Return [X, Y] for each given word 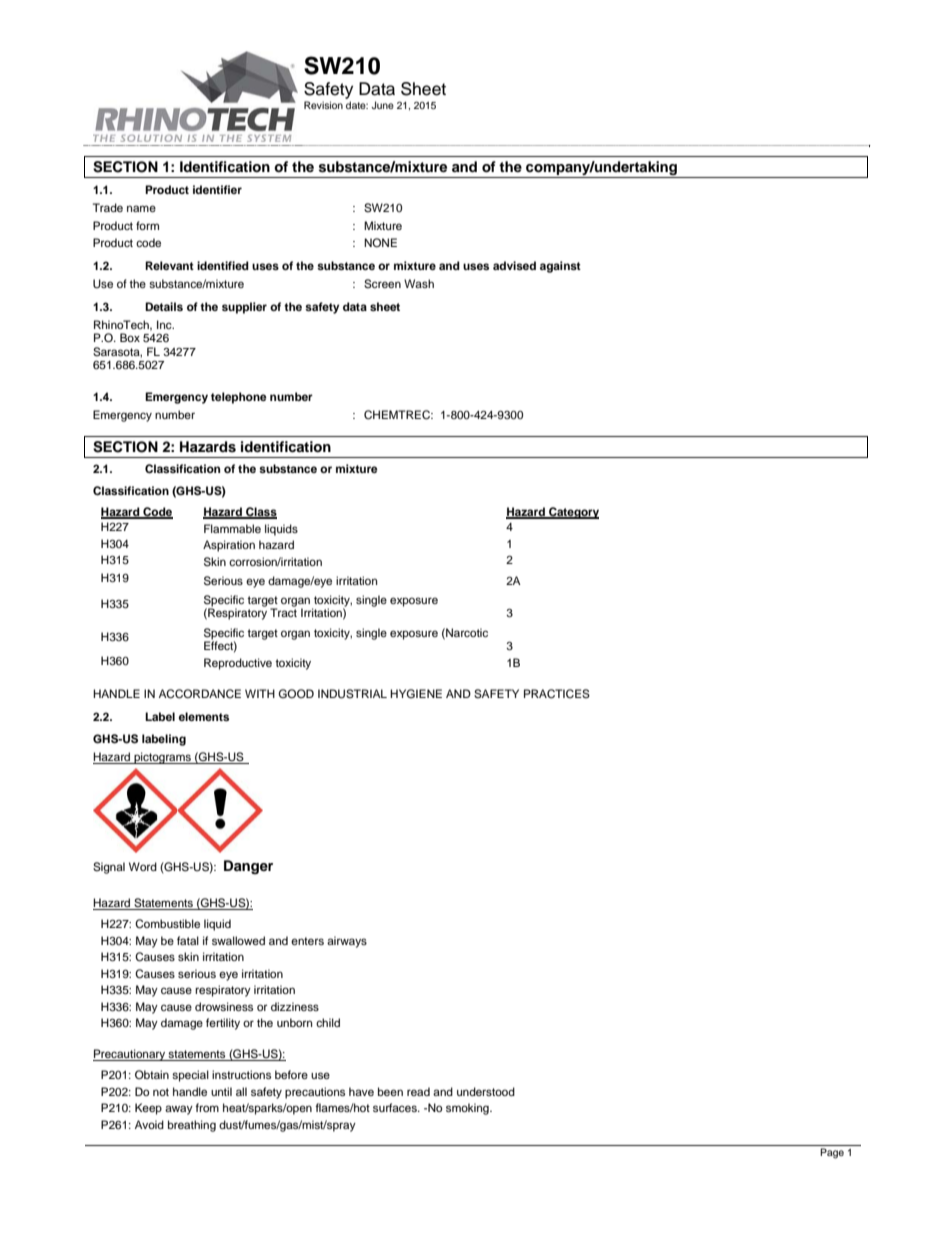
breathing [192, 1126]
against [560, 267]
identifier [217, 189]
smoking [468, 1109]
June [382, 105]
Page [832, 1153]
